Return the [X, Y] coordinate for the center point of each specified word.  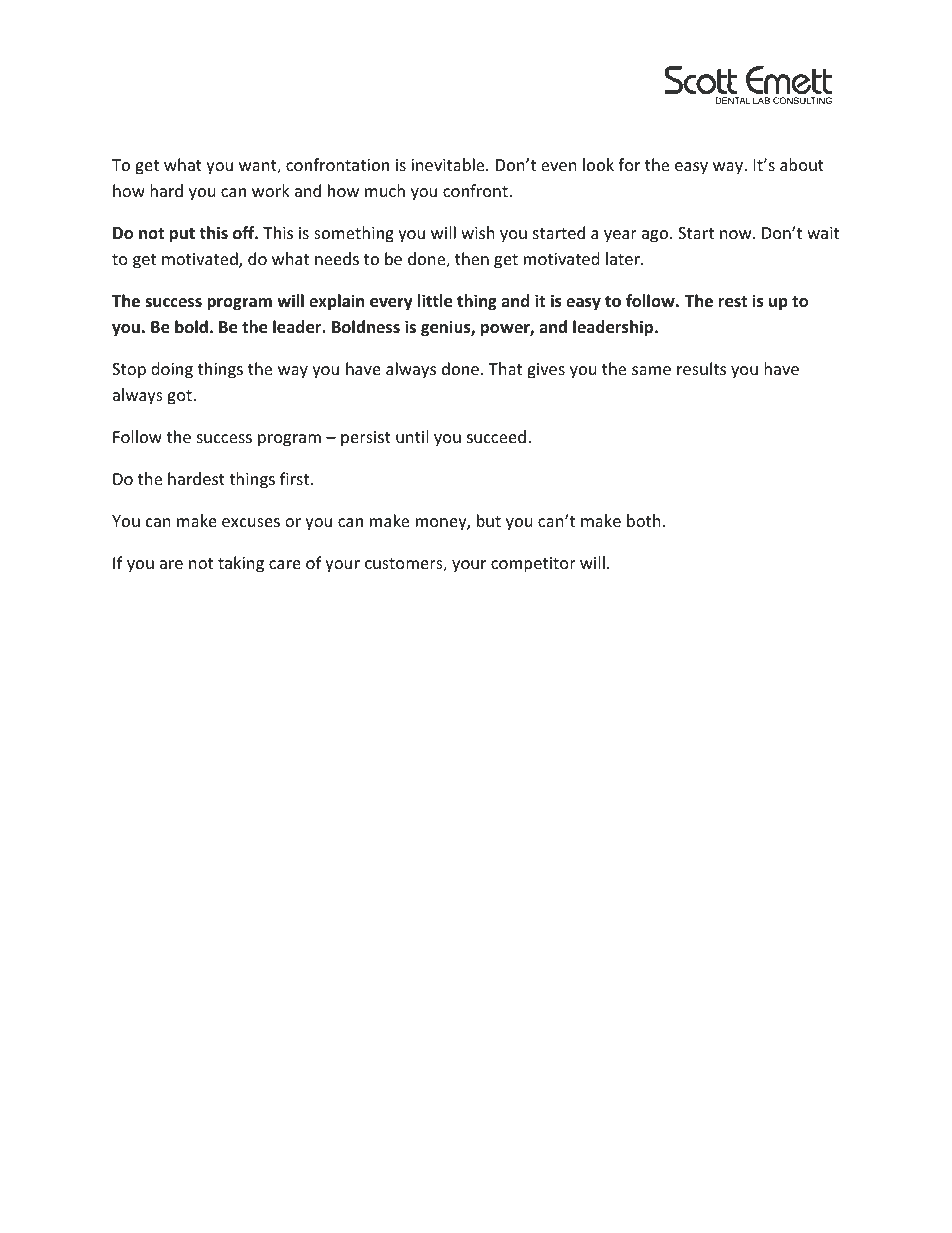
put [182, 235]
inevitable [449, 164]
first [294, 478]
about [802, 164]
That [505, 368]
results [701, 368]
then [472, 258]
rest [733, 302]
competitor [533, 565]
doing [172, 370]
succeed [496, 436]
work [271, 190]
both [644, 520]
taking [241, 564]
